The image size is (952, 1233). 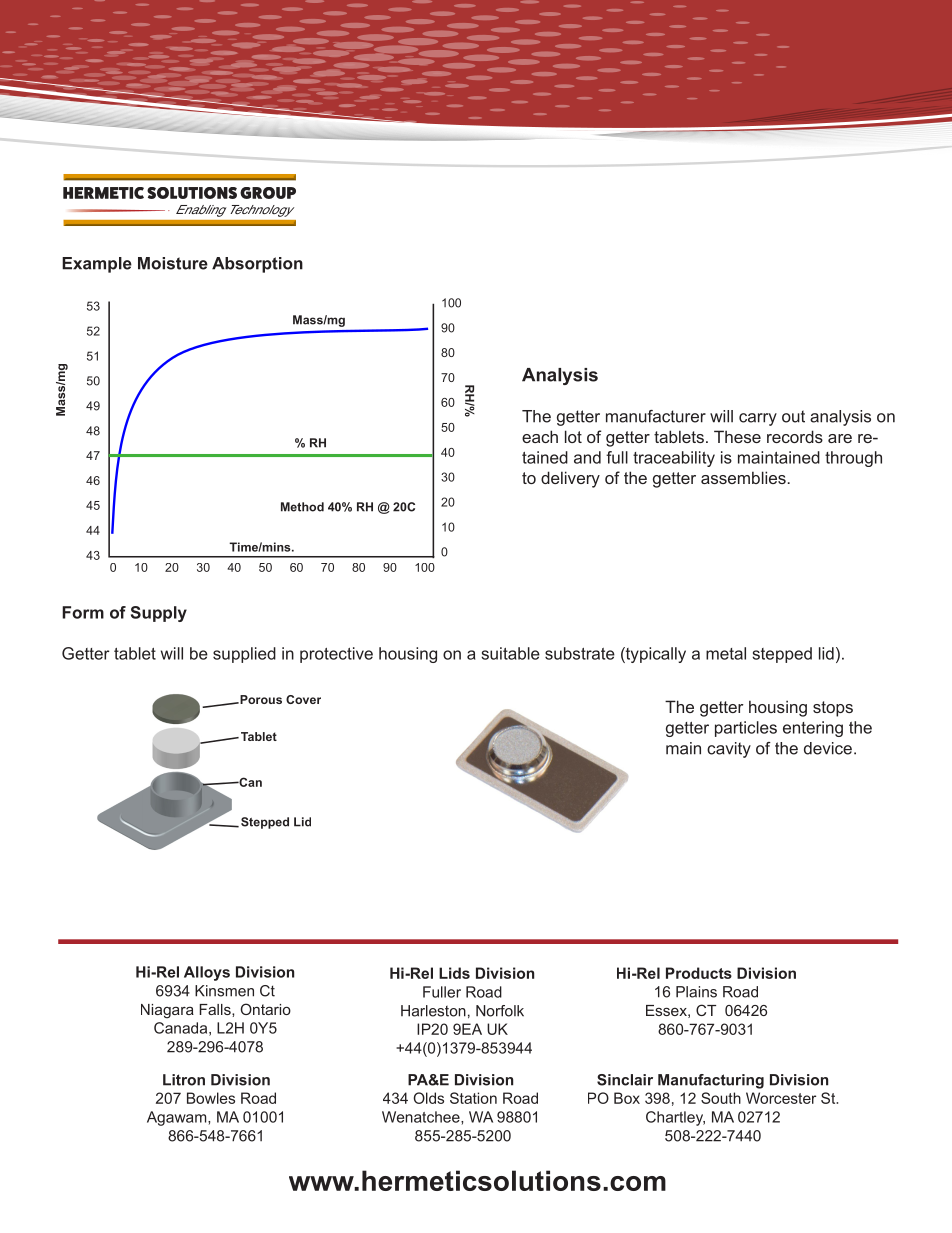 What do you see at coordinates (173, 263) in the image?
I see `Moisture` at bounding box center [173, 263].
